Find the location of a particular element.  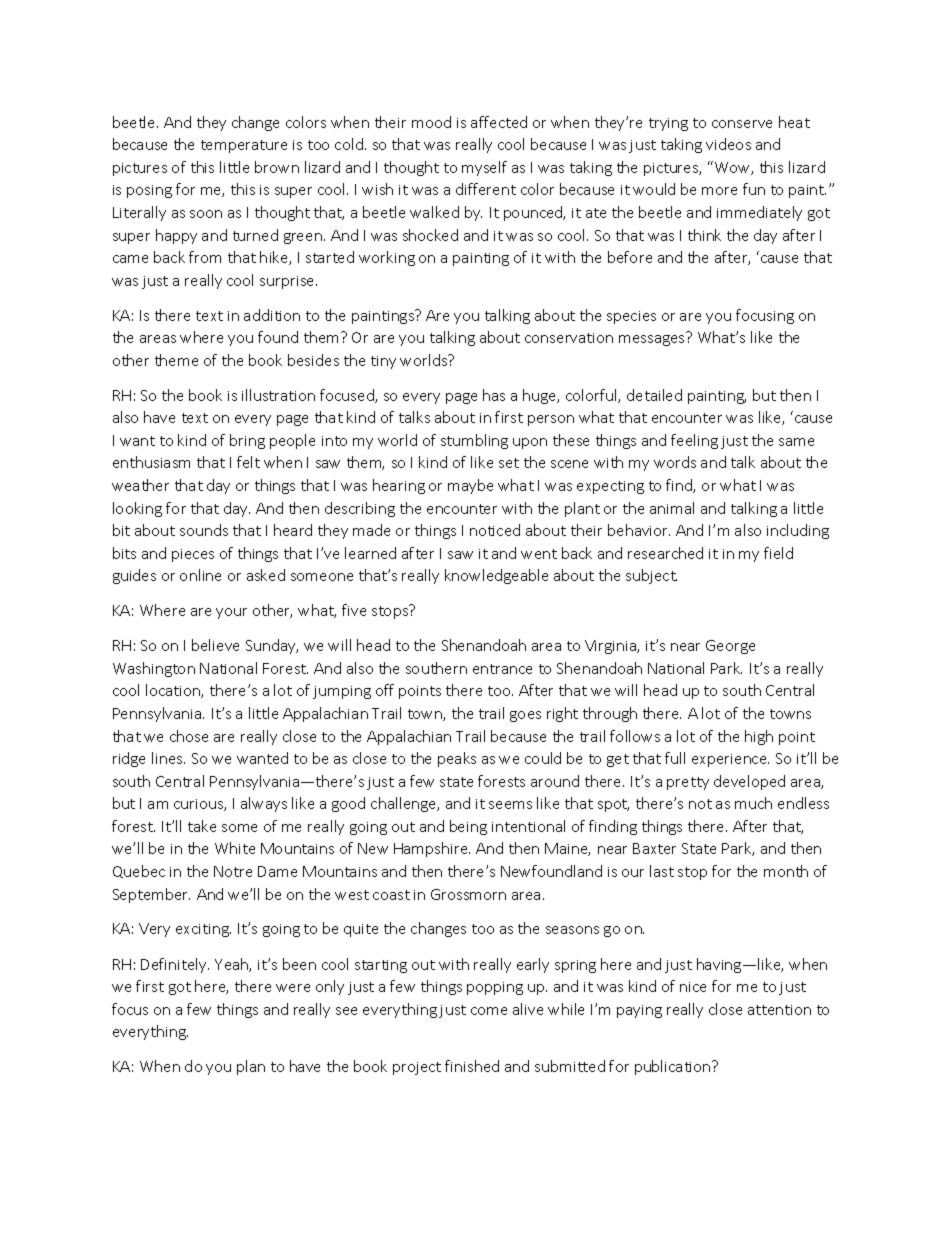

peaks is located at coordinates (457, 759).
